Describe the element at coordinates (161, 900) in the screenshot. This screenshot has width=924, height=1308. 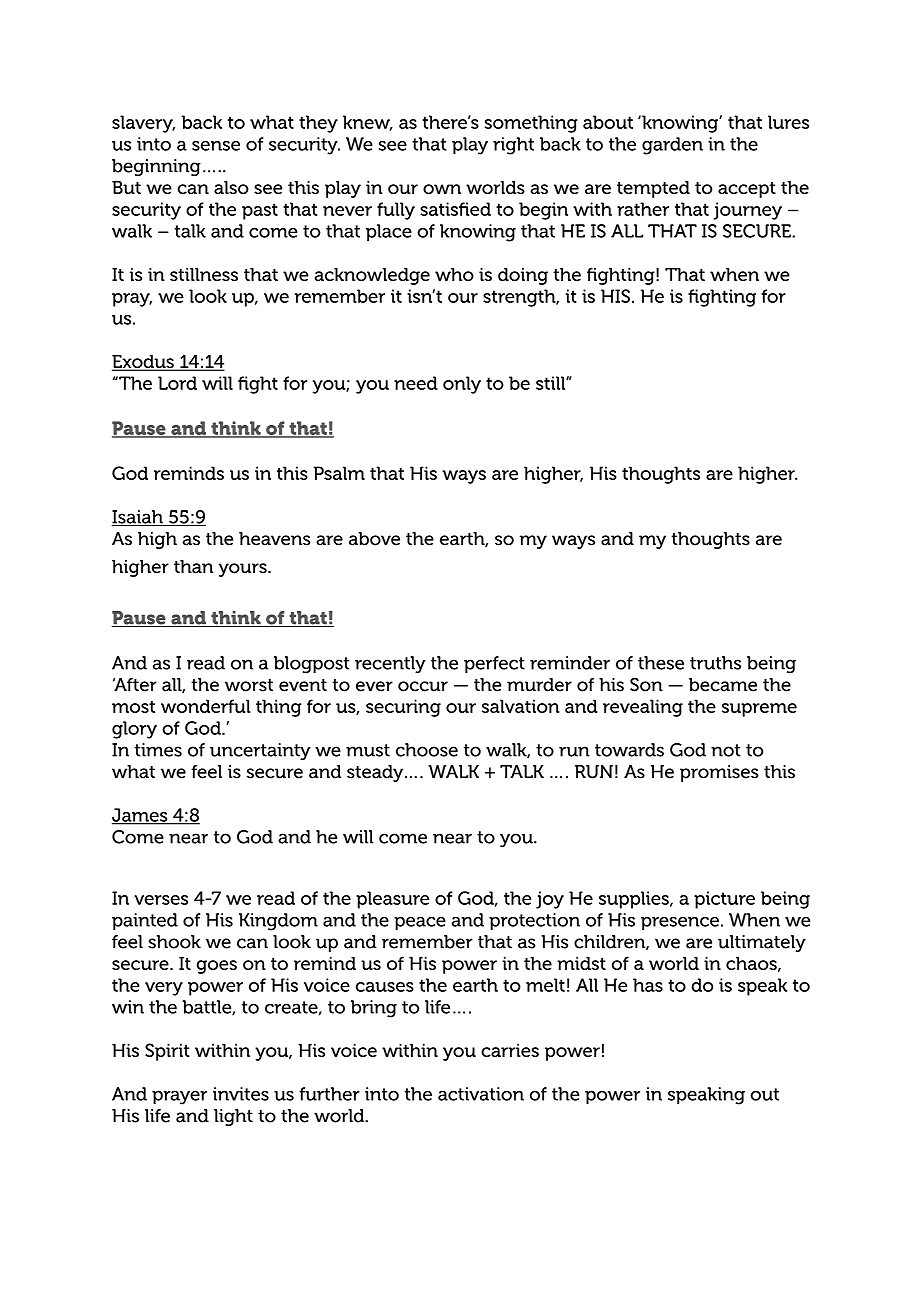
I see `verses` at that location.
